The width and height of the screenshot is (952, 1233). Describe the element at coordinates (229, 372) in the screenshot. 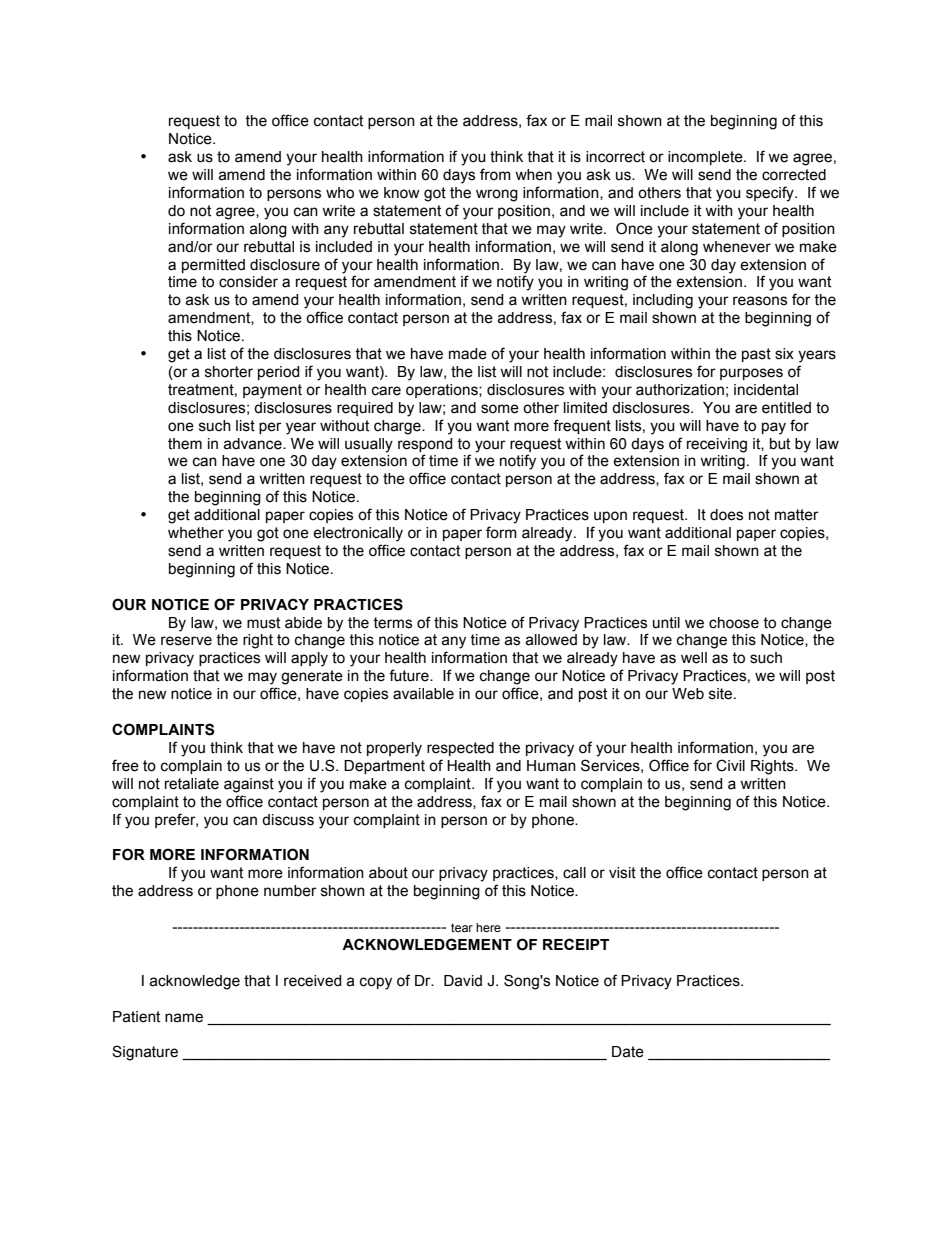

I see `shorter` at that location.
